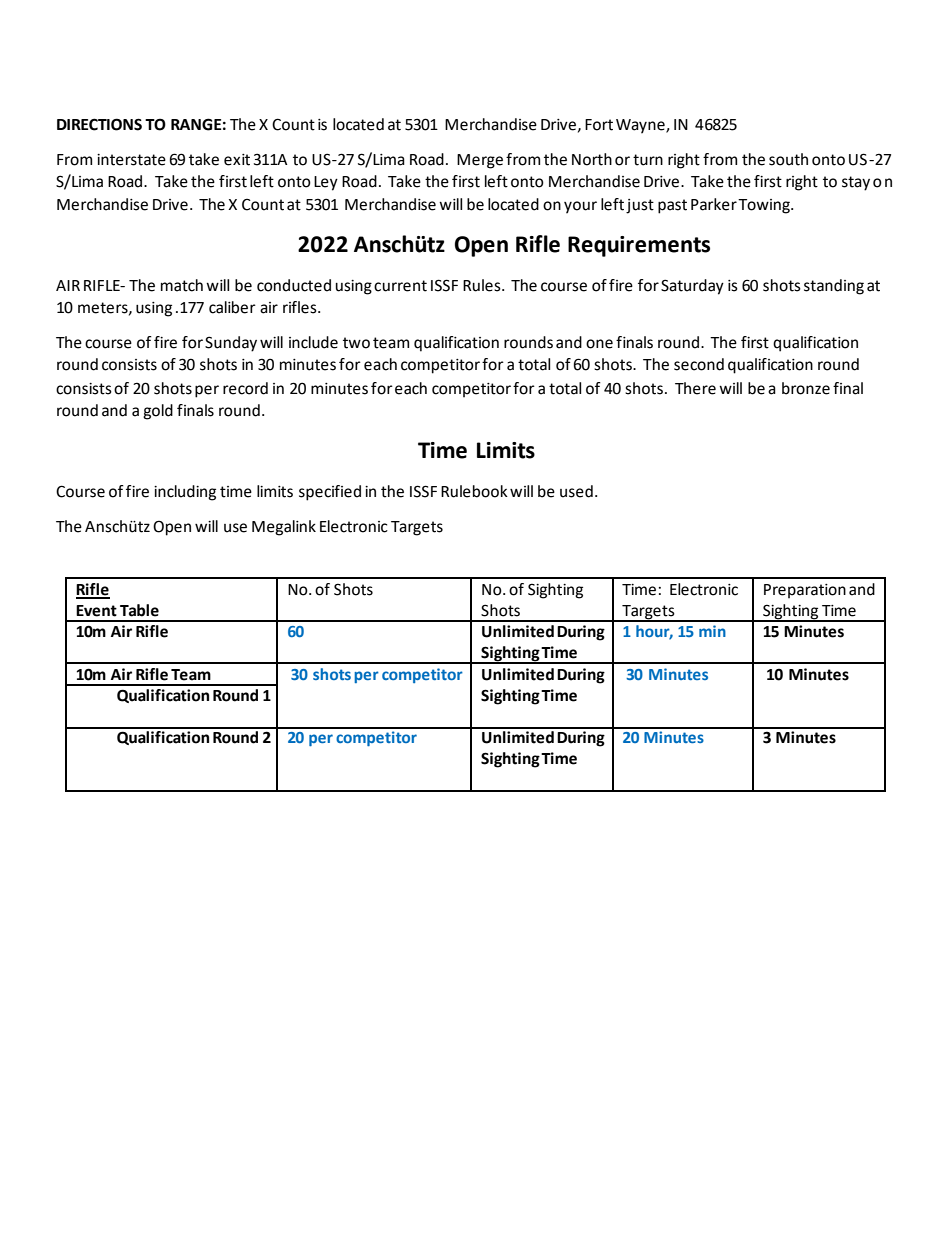 Image resolution: width=952 pixels, height=1233 pixels. Describe the element at coordinates (480, 161) in the screenshot. I see `Merge` at that location.
